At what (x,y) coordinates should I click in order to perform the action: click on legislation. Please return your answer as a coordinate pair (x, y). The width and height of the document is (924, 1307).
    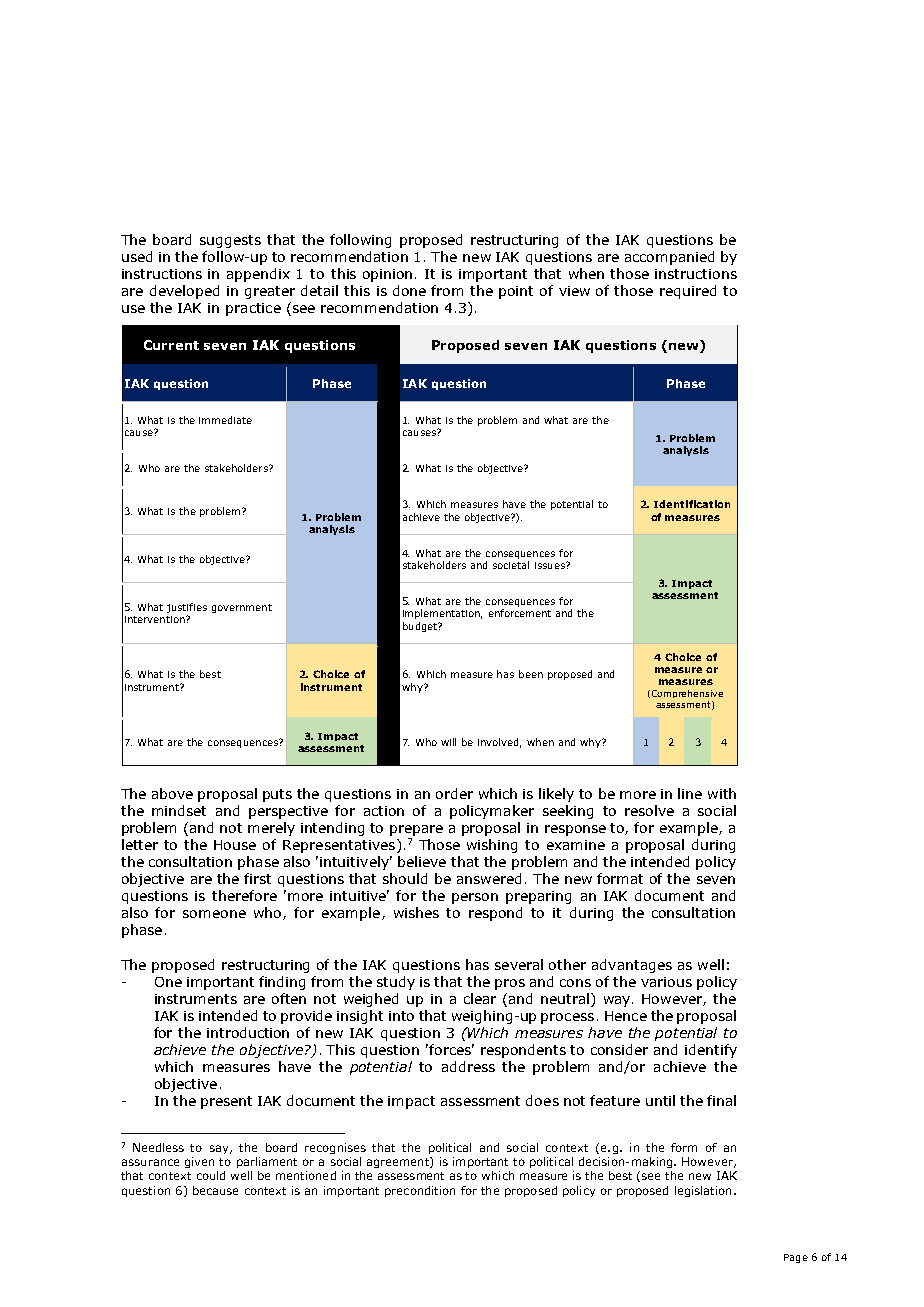
    Looking at the image, I should click on (703, 1191).
